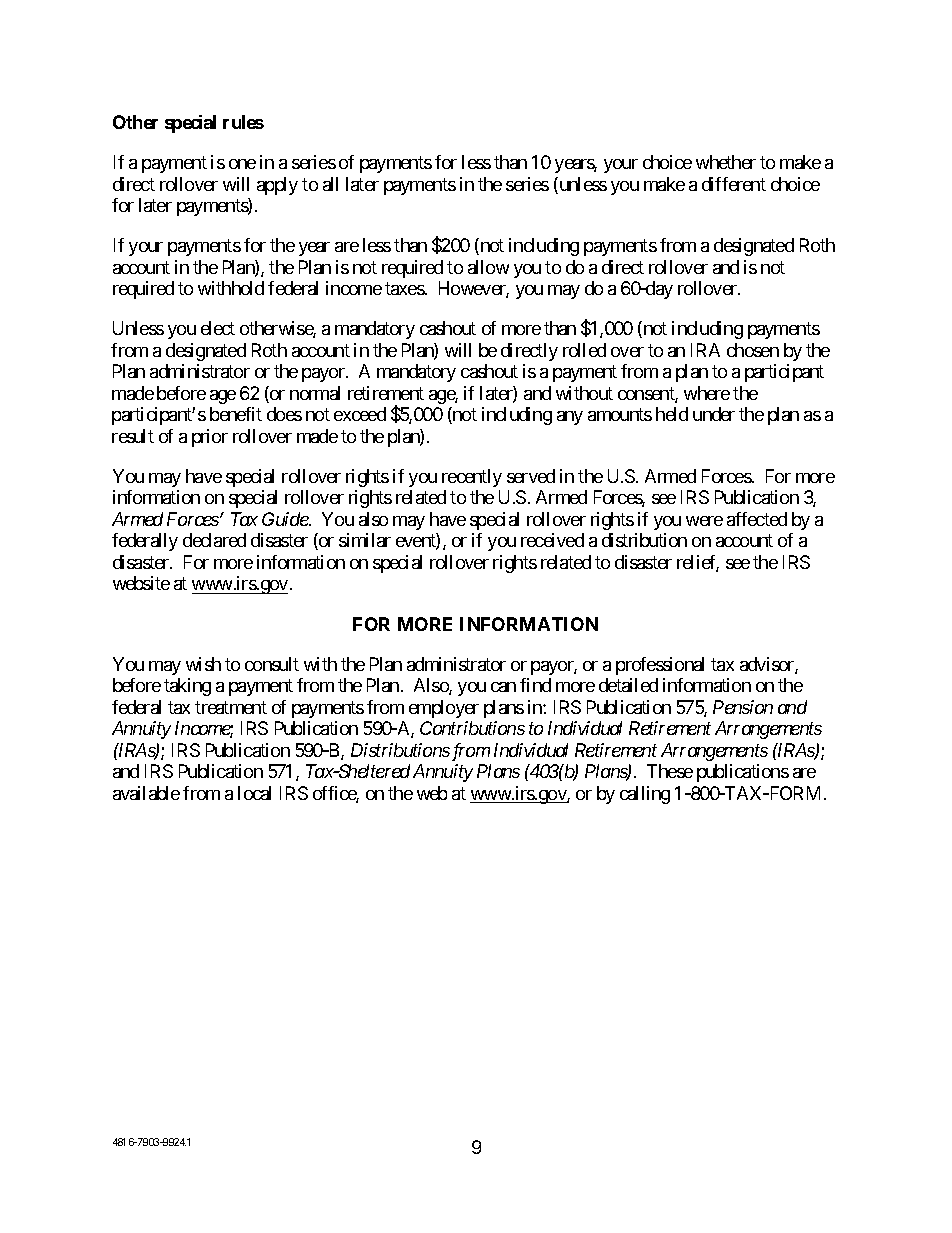  Describe the element at coordinates (660, 666) in the screenshot. I see `professional` at that location.
